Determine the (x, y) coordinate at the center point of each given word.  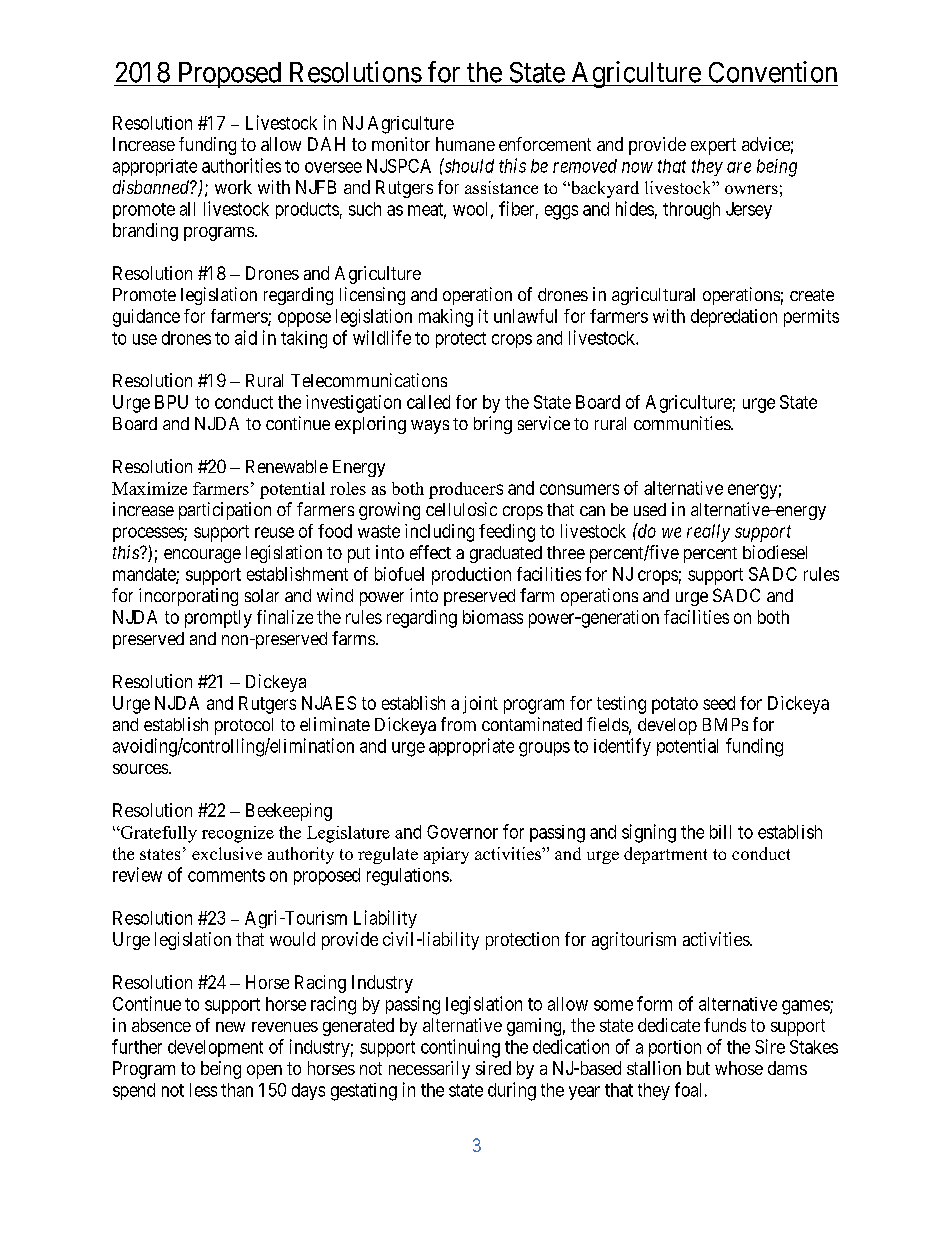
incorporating (188, 597)
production (471, 576)
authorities (241, 165)
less (203, 1090)
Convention (773, 72)
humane (465, 144)
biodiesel (775, 552)
